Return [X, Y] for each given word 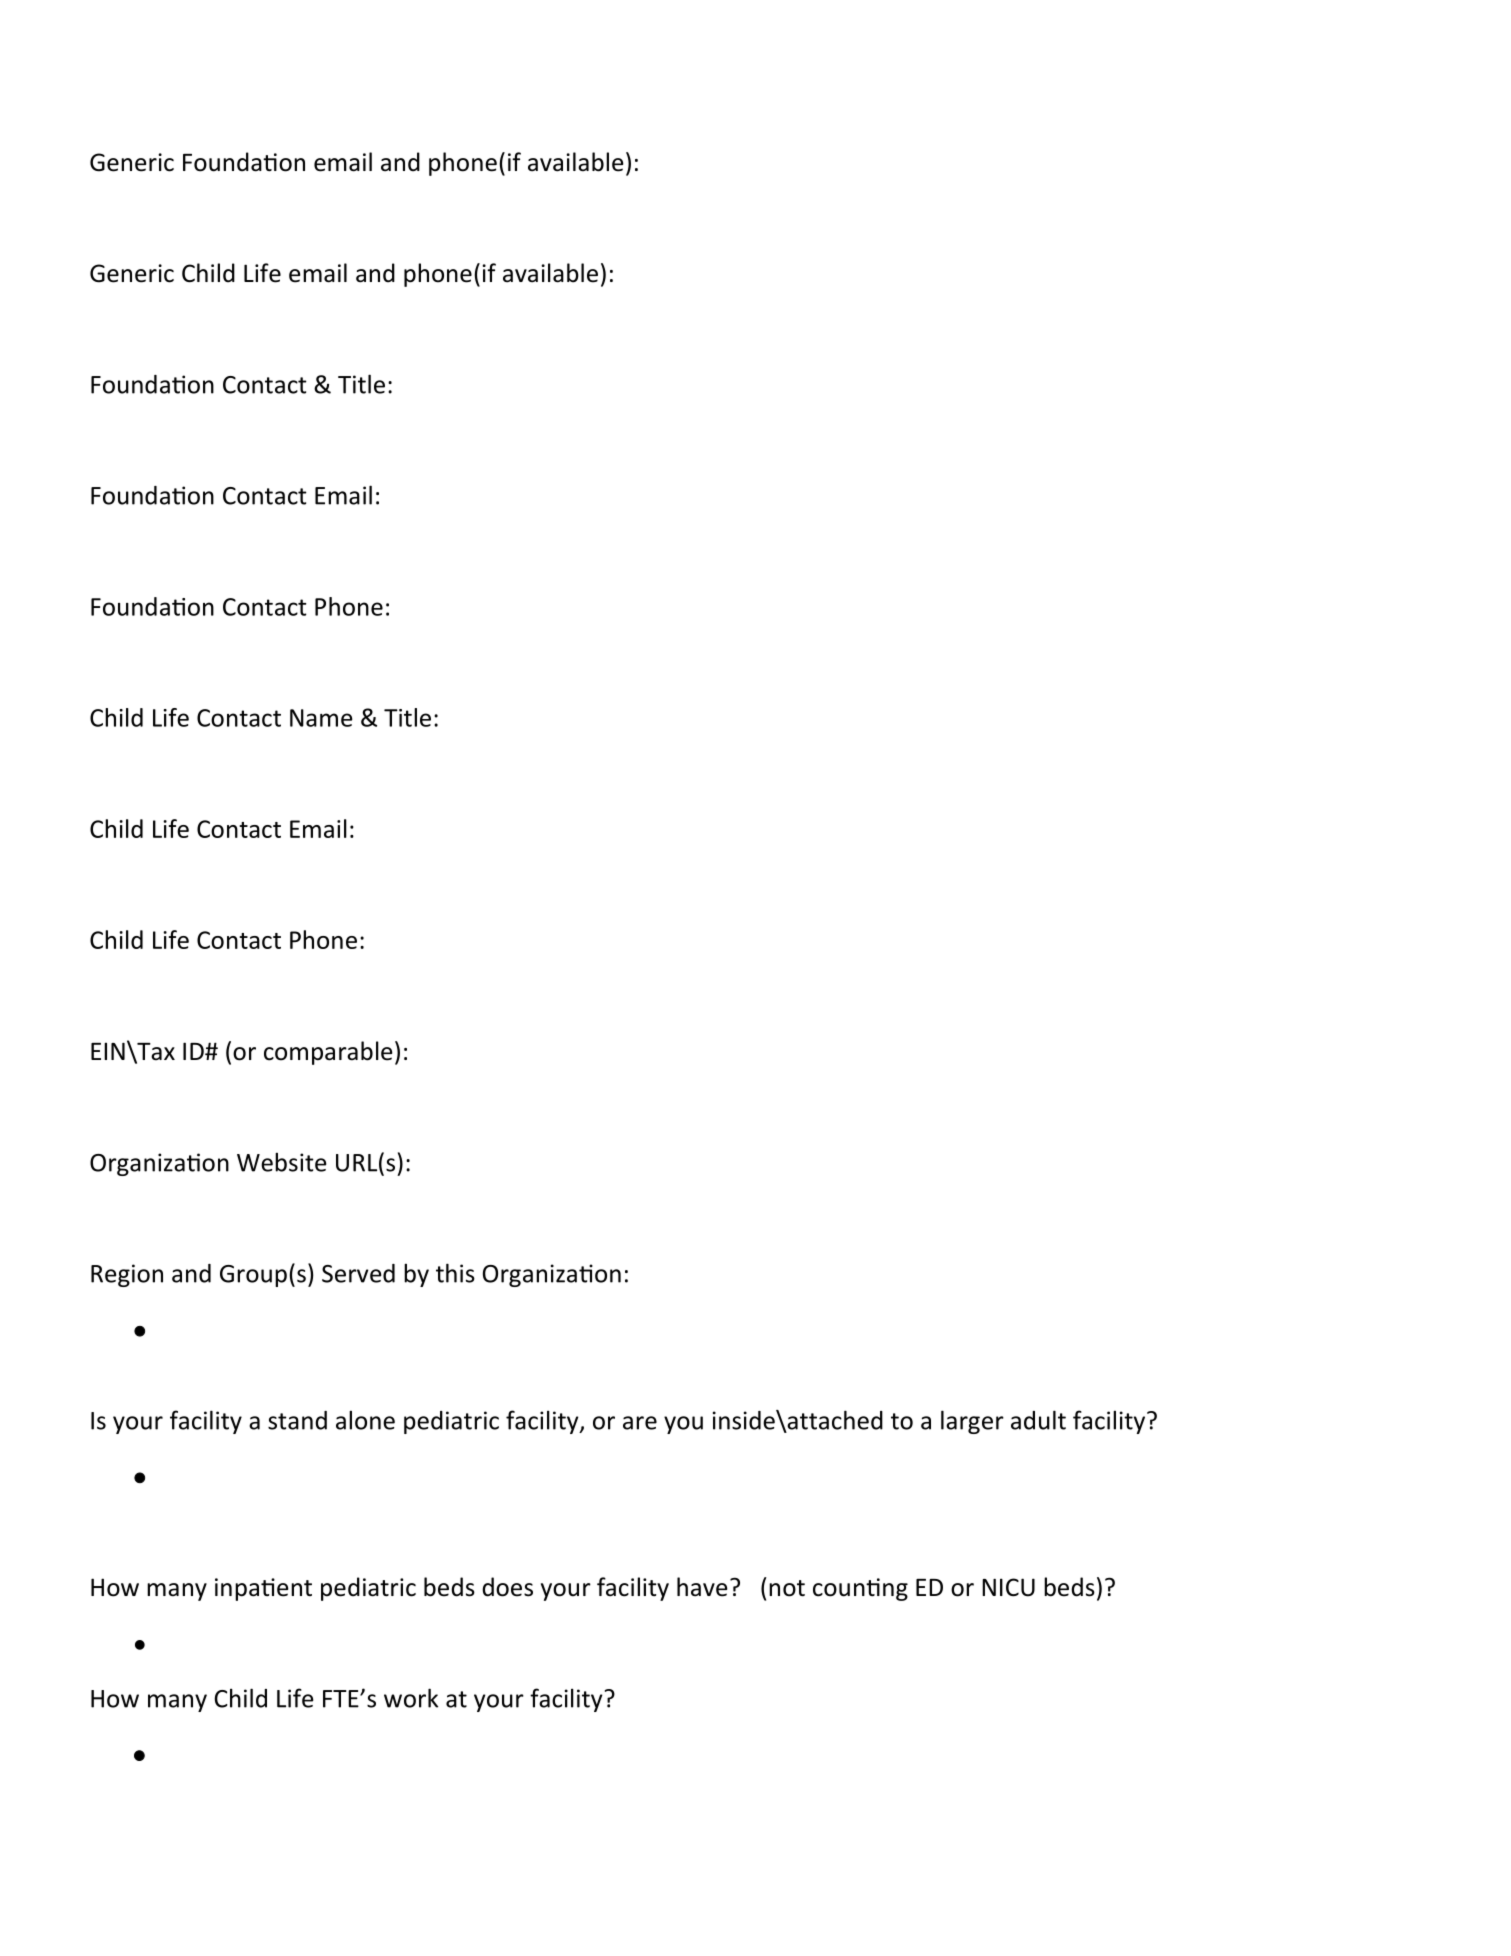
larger [972, 1422]
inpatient [263, 1589]
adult [1038, 1420]
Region [127, 1275]
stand [297, 1420]
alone [365, 1420]
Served [358, 1273]
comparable [328, 1053]
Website [281, 1162]
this [455, 1273]
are [640, 1423]
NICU [1008, 1587]
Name [321, 718]
